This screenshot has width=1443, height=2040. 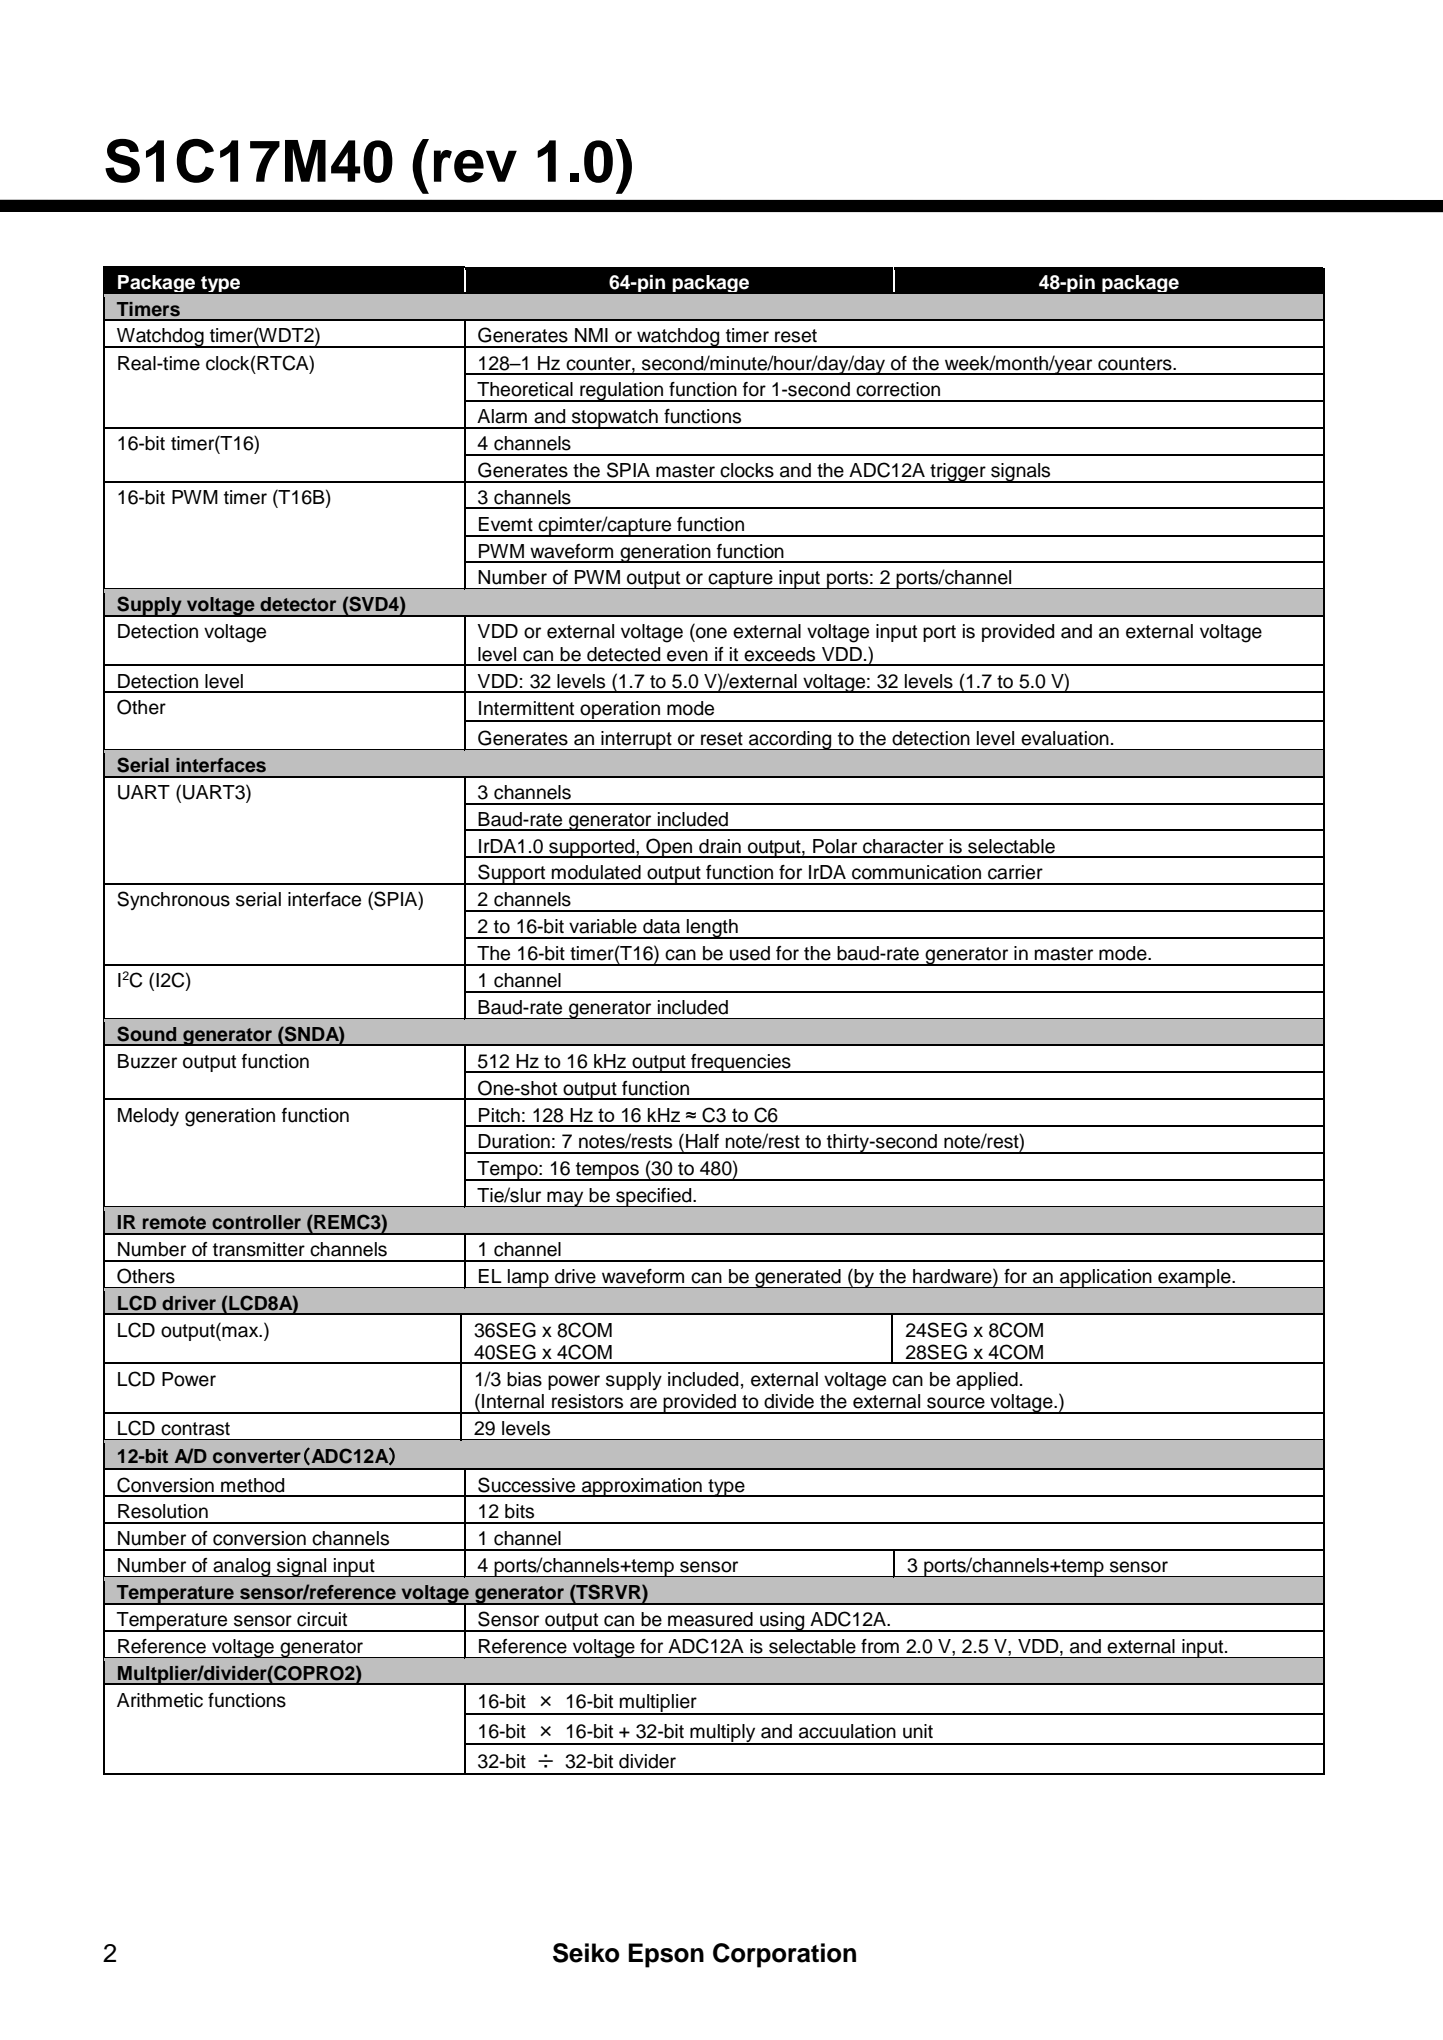 I want to click on Epson, so click(x=666, y=1955).
